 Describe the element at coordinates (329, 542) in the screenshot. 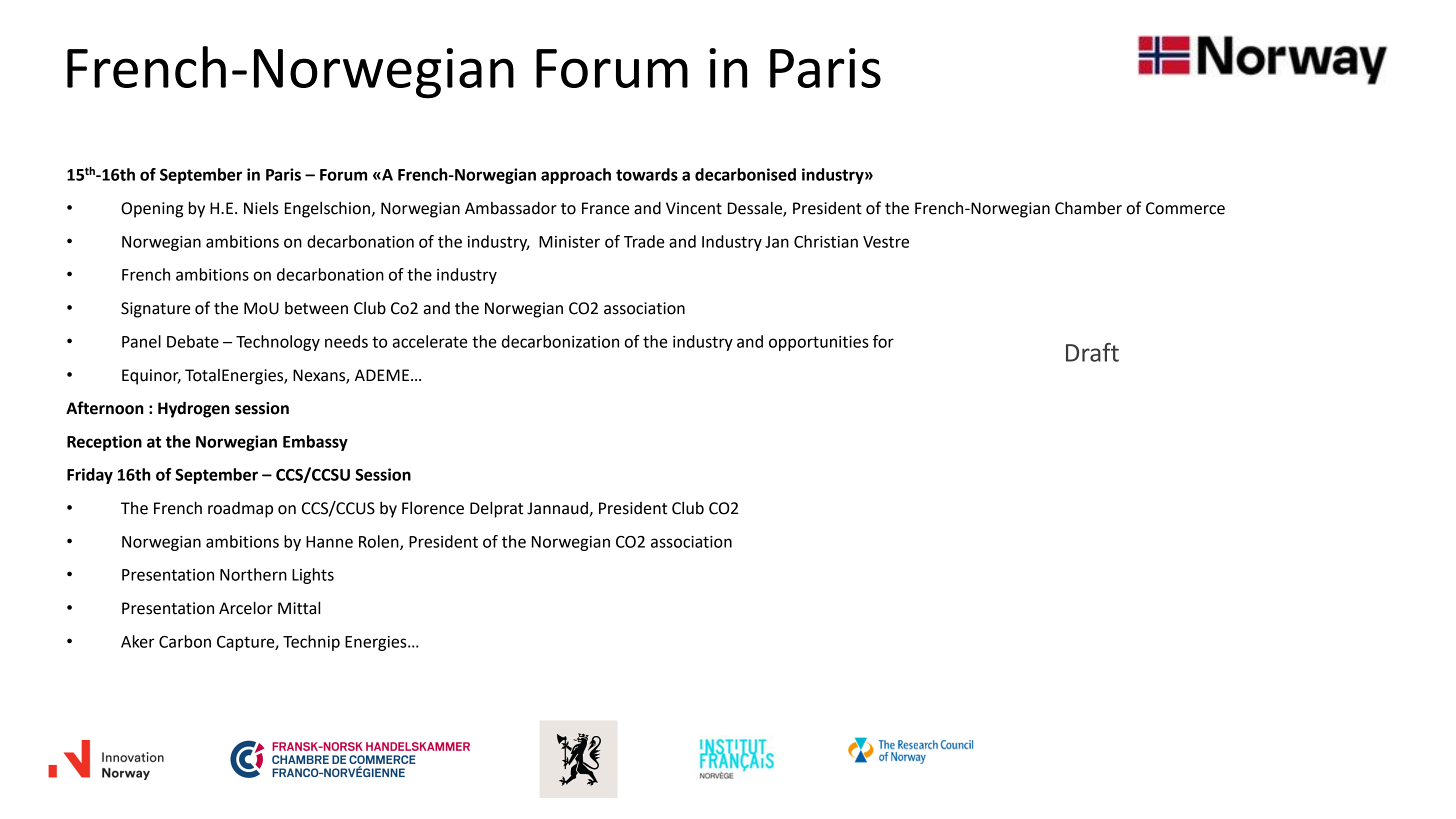

I see `Hanne` at that location.
